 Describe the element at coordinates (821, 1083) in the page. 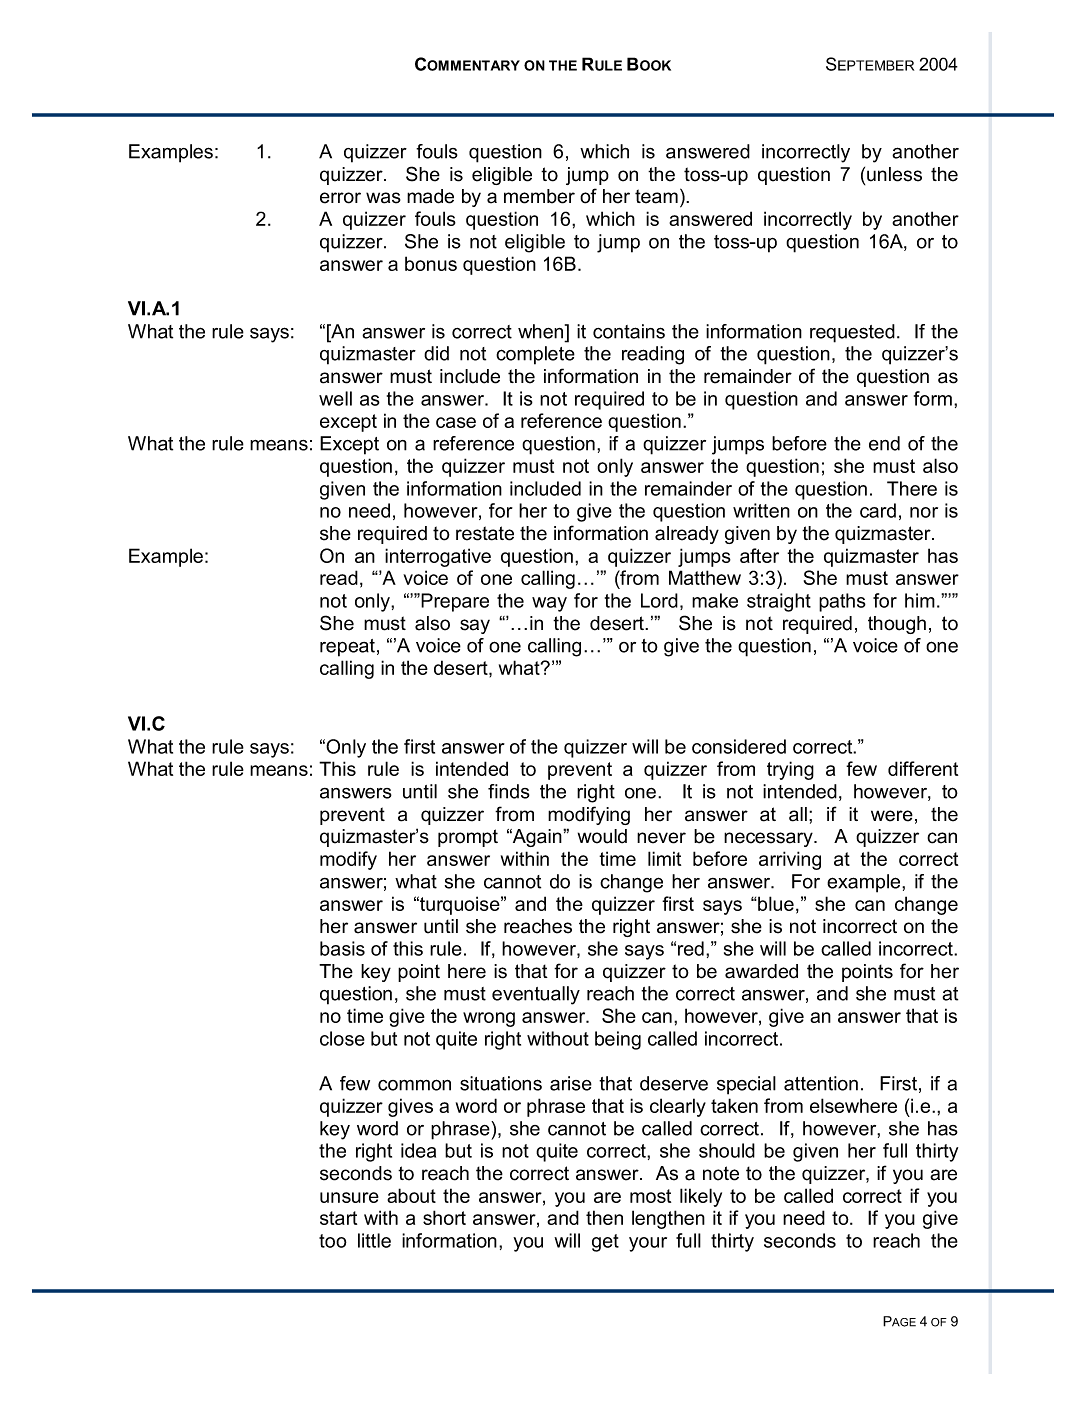

I see `attention` at that location.
